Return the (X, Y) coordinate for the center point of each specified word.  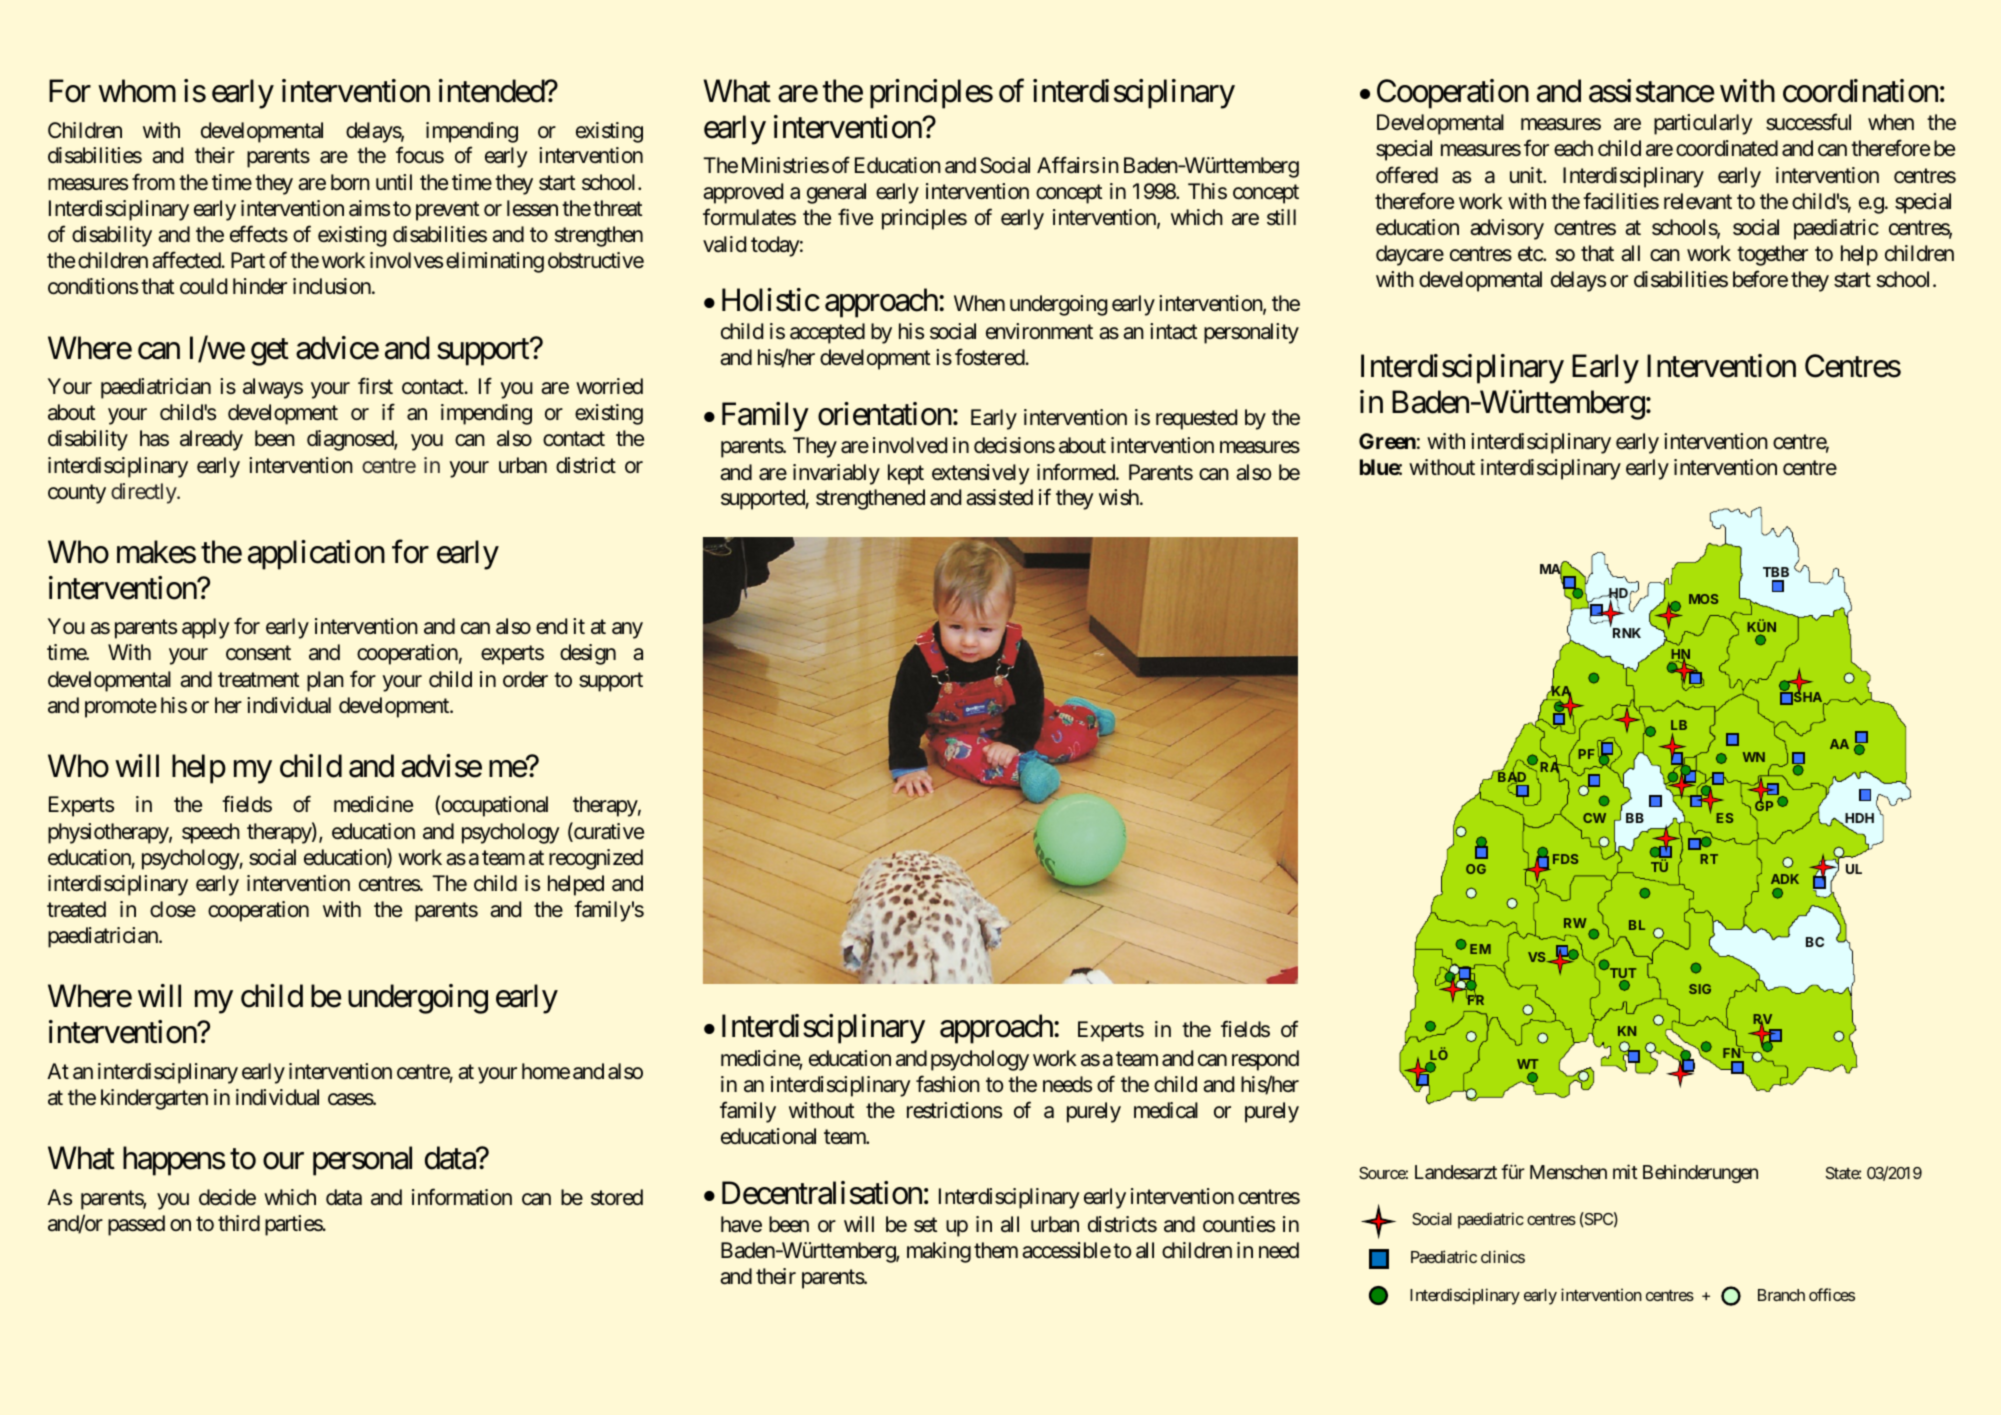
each (1573, 148)
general (836, 193)
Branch (1781, 1295)
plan (325, 681)
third (239, 1223)
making (939, 1252)
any (627, 630)
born (350, 182)
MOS (1703, 599)
